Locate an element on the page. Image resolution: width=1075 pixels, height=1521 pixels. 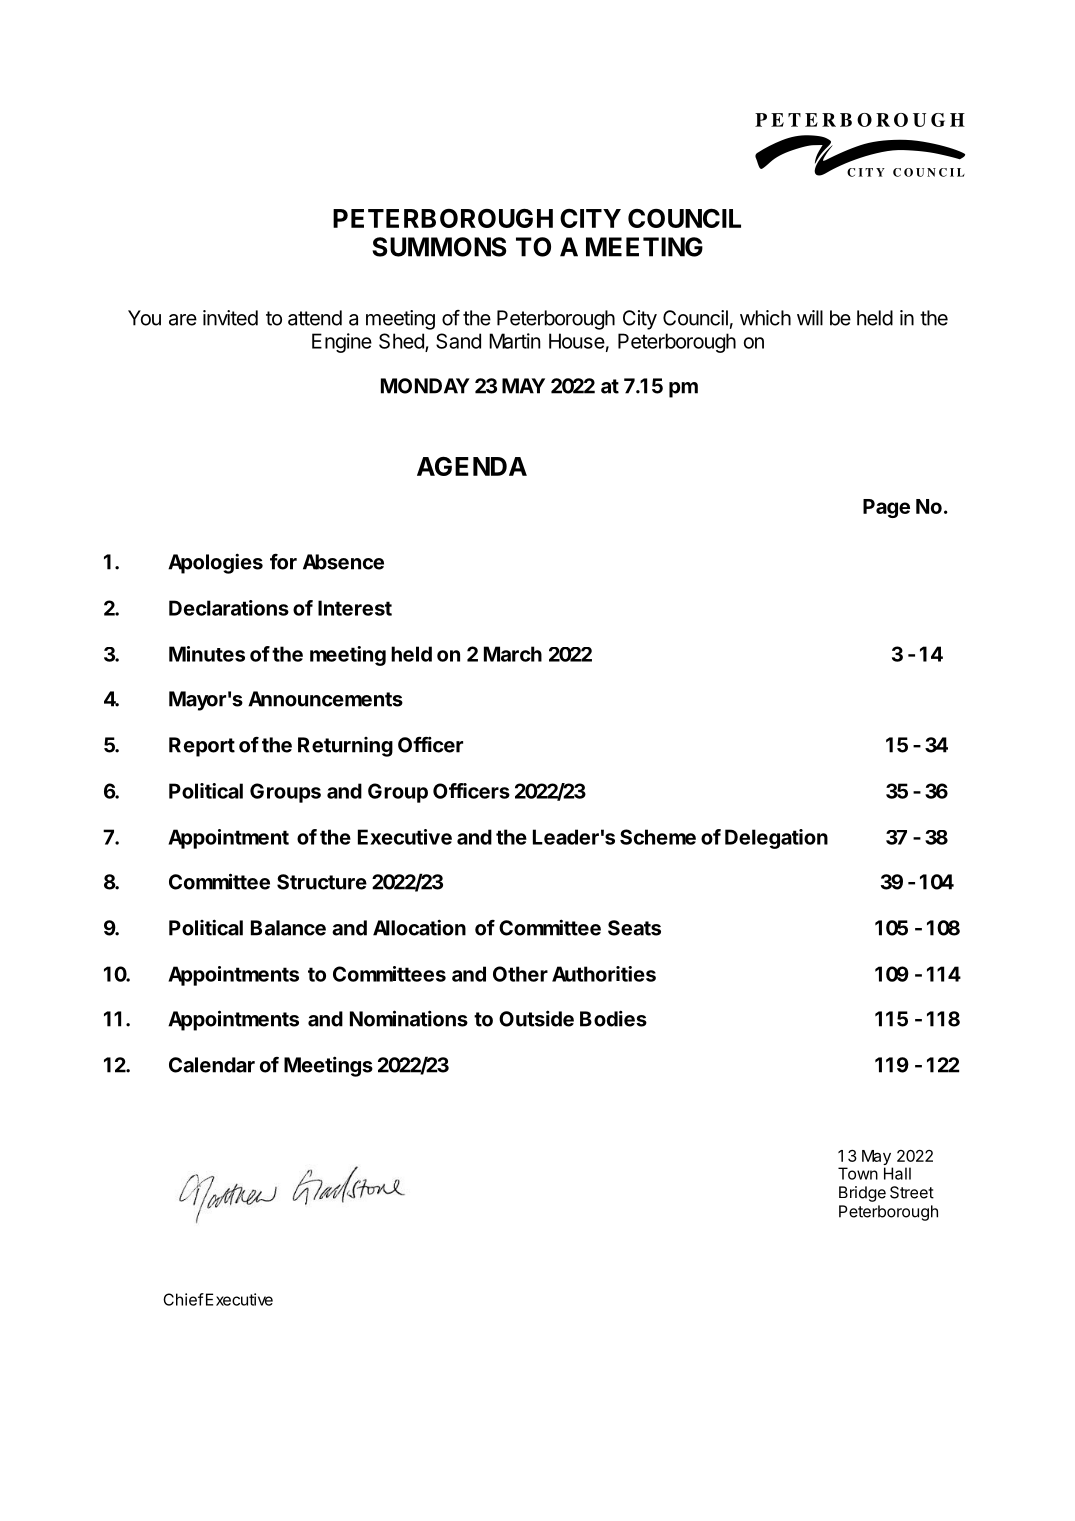
Town is located at coordinates (858, 1173).
